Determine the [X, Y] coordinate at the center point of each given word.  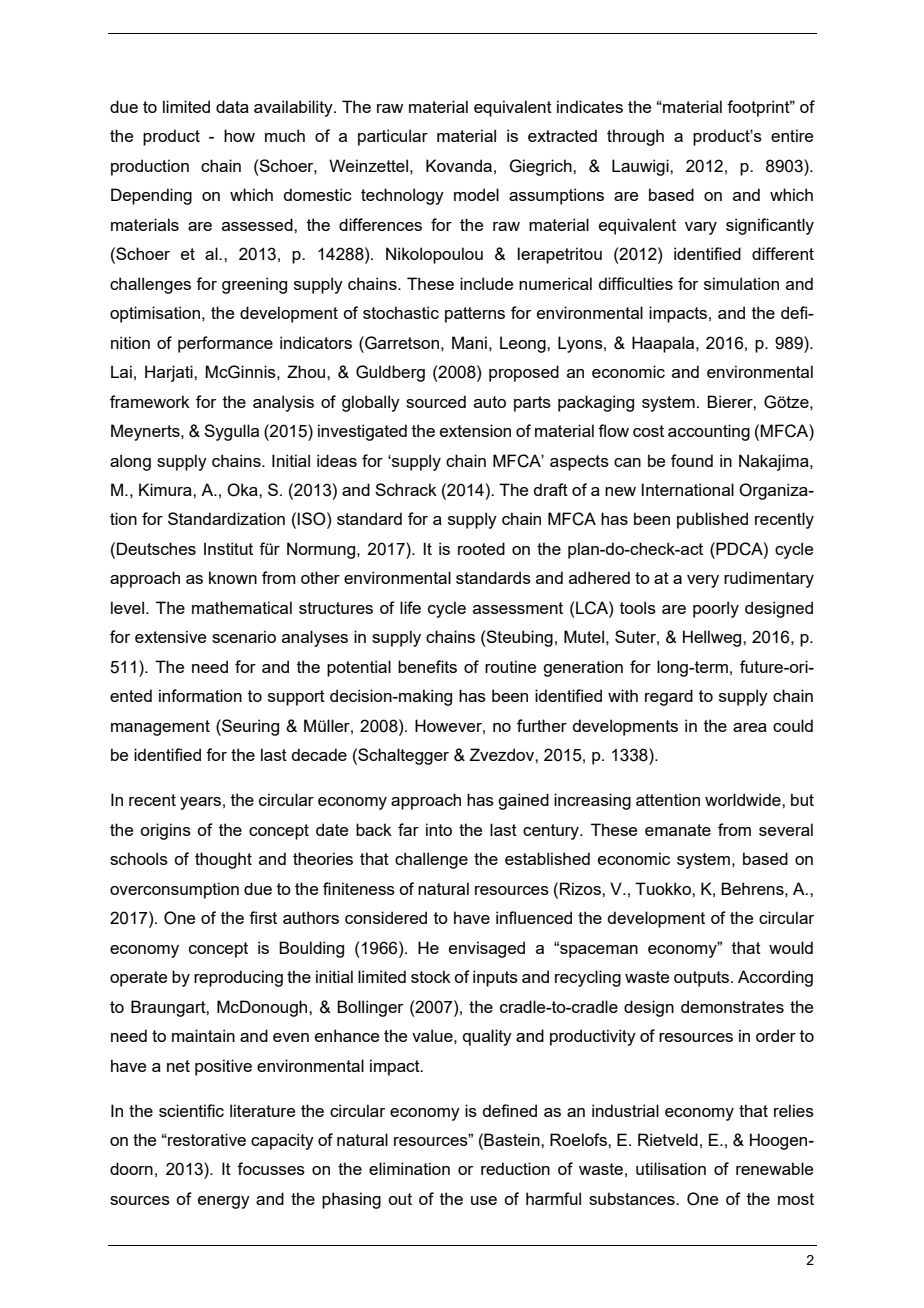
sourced [436, 401]
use [484, 1200]
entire [792, 135]
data [232, 106]
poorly [716, 609]
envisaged [487, 949]
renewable [774, 1168]
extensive [170, 636]
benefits [427, 666]
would [791, 947]
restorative [206, 1139]
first [263, 917]
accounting [709, 432]
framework [150, 401]
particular [393, 137]
